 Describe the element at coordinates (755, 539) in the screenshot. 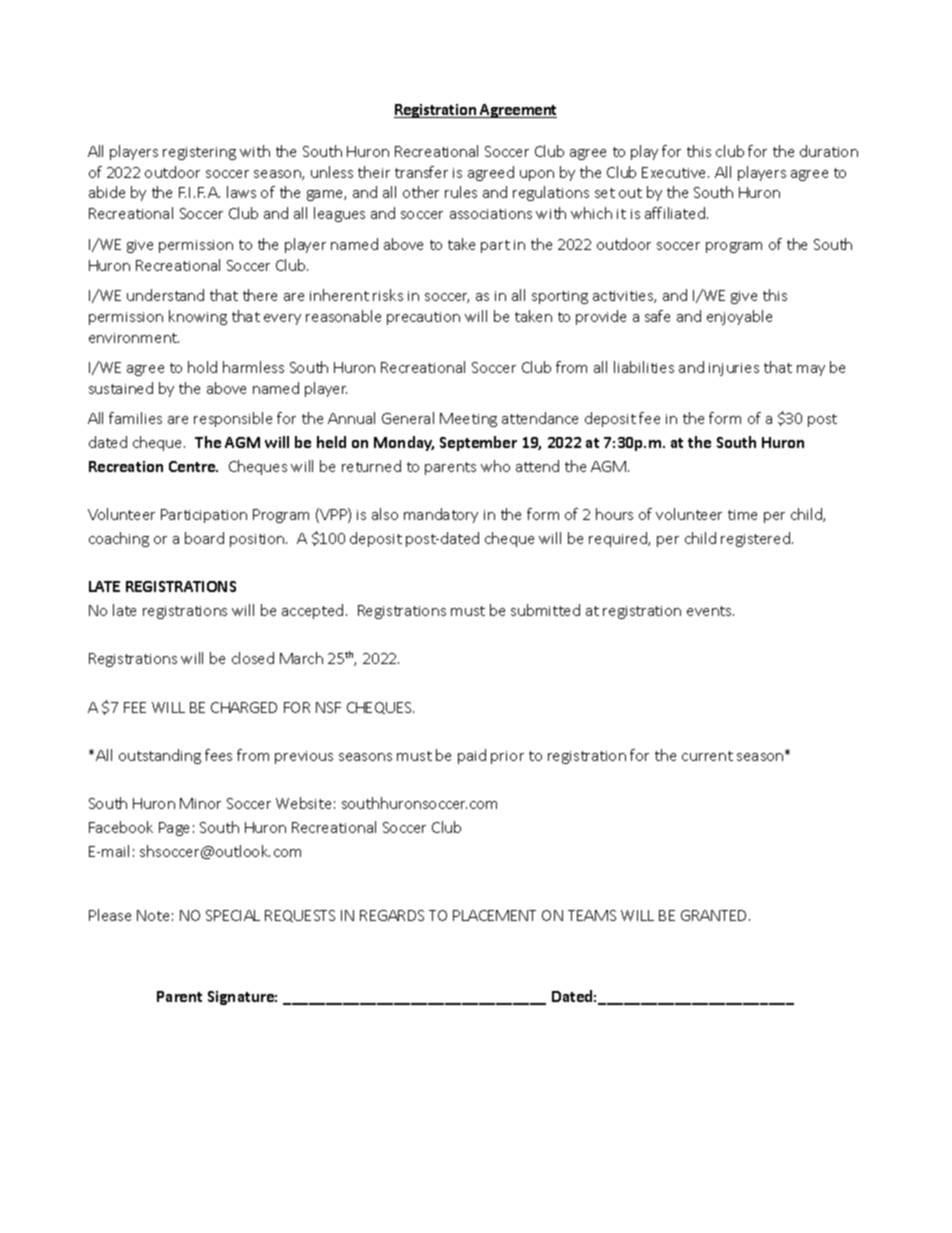

I see `registered` at that location.
